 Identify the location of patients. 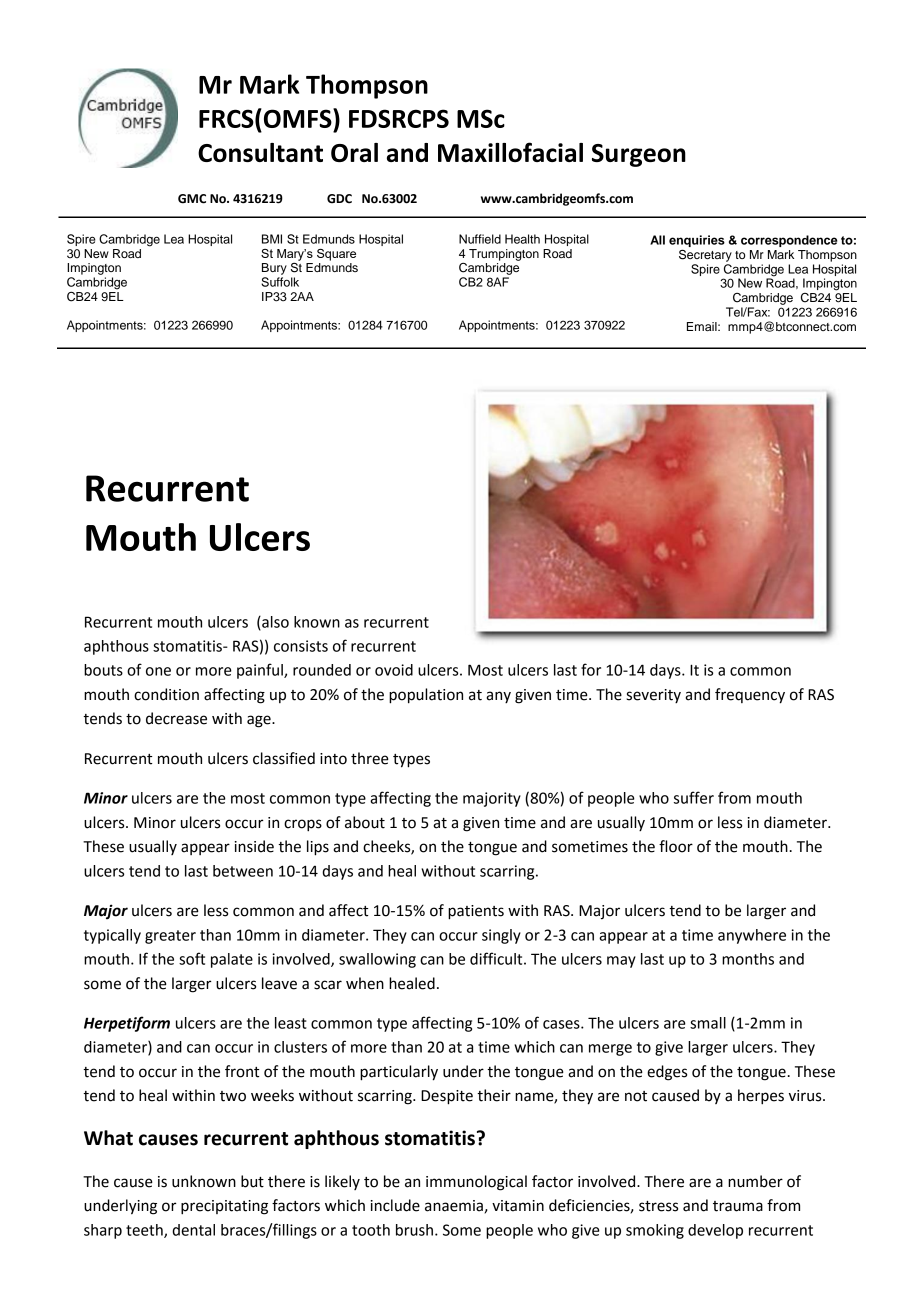
(476, 912).
